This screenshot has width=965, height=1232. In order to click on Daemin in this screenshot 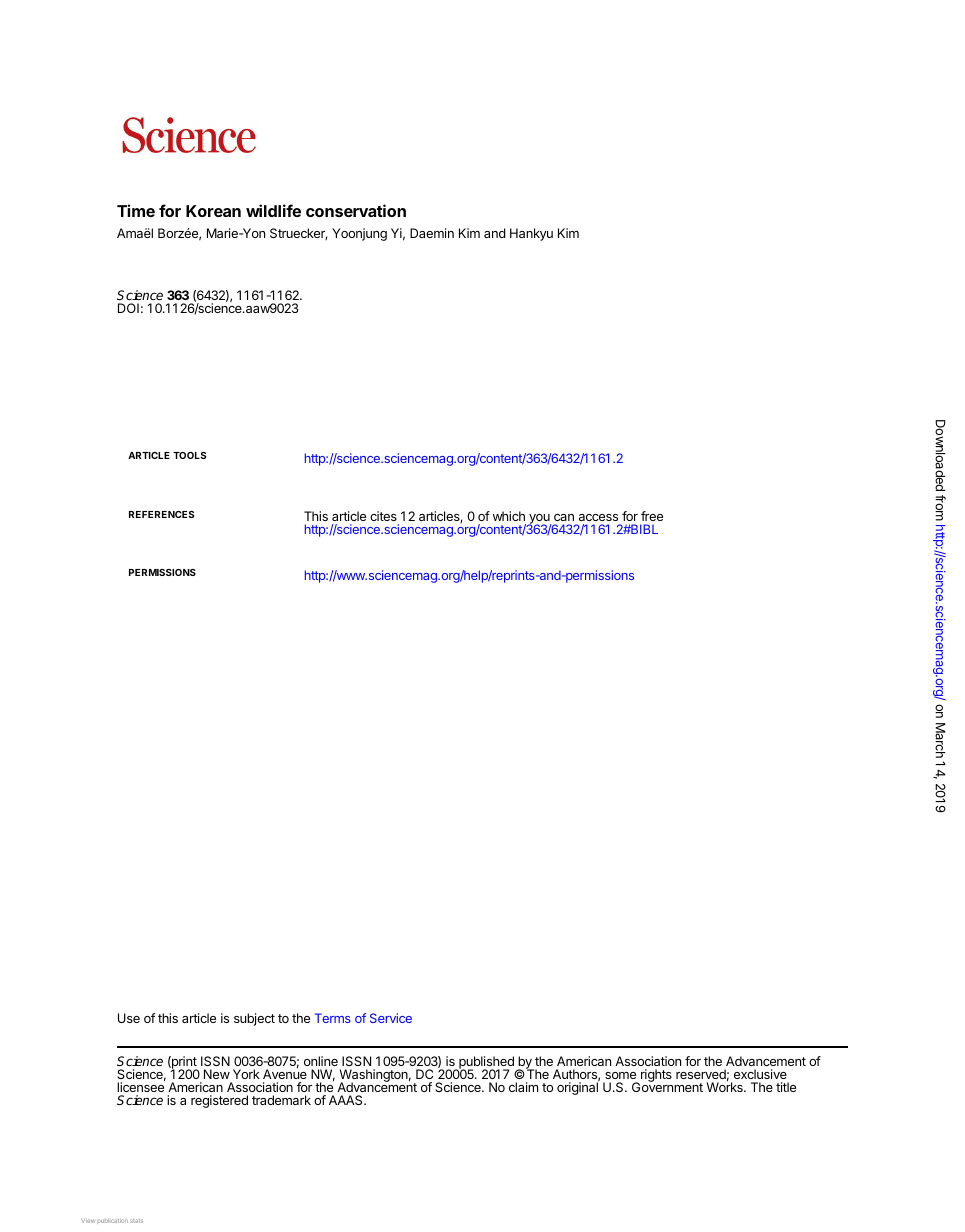, I will do `click(432, 233)`.
